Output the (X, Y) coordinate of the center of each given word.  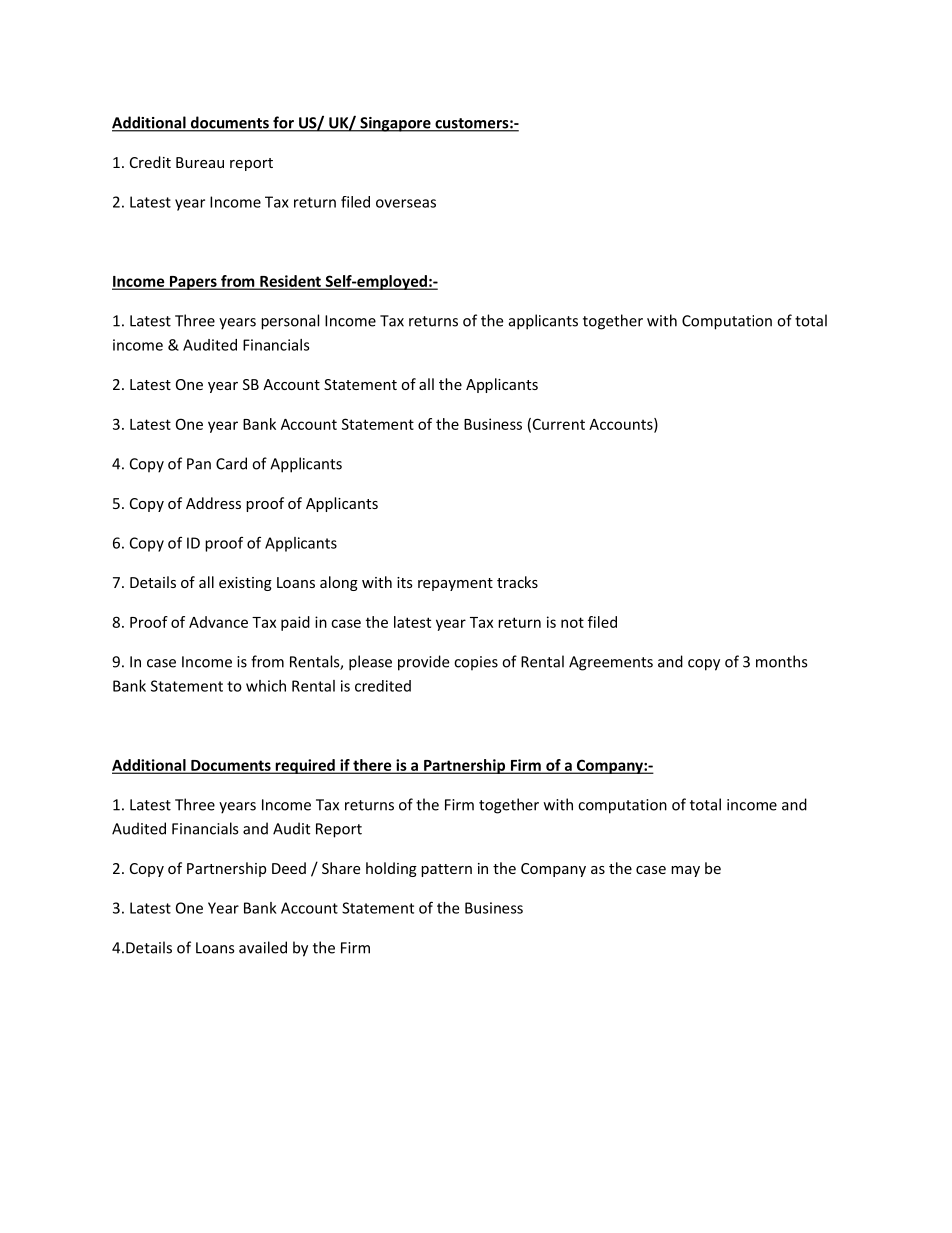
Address (213, 503)
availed (263, 947)
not (572, 622)
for (283, 123)
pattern (446, 870)
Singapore (395, 124)
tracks (517, 582)
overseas (406, 203)
